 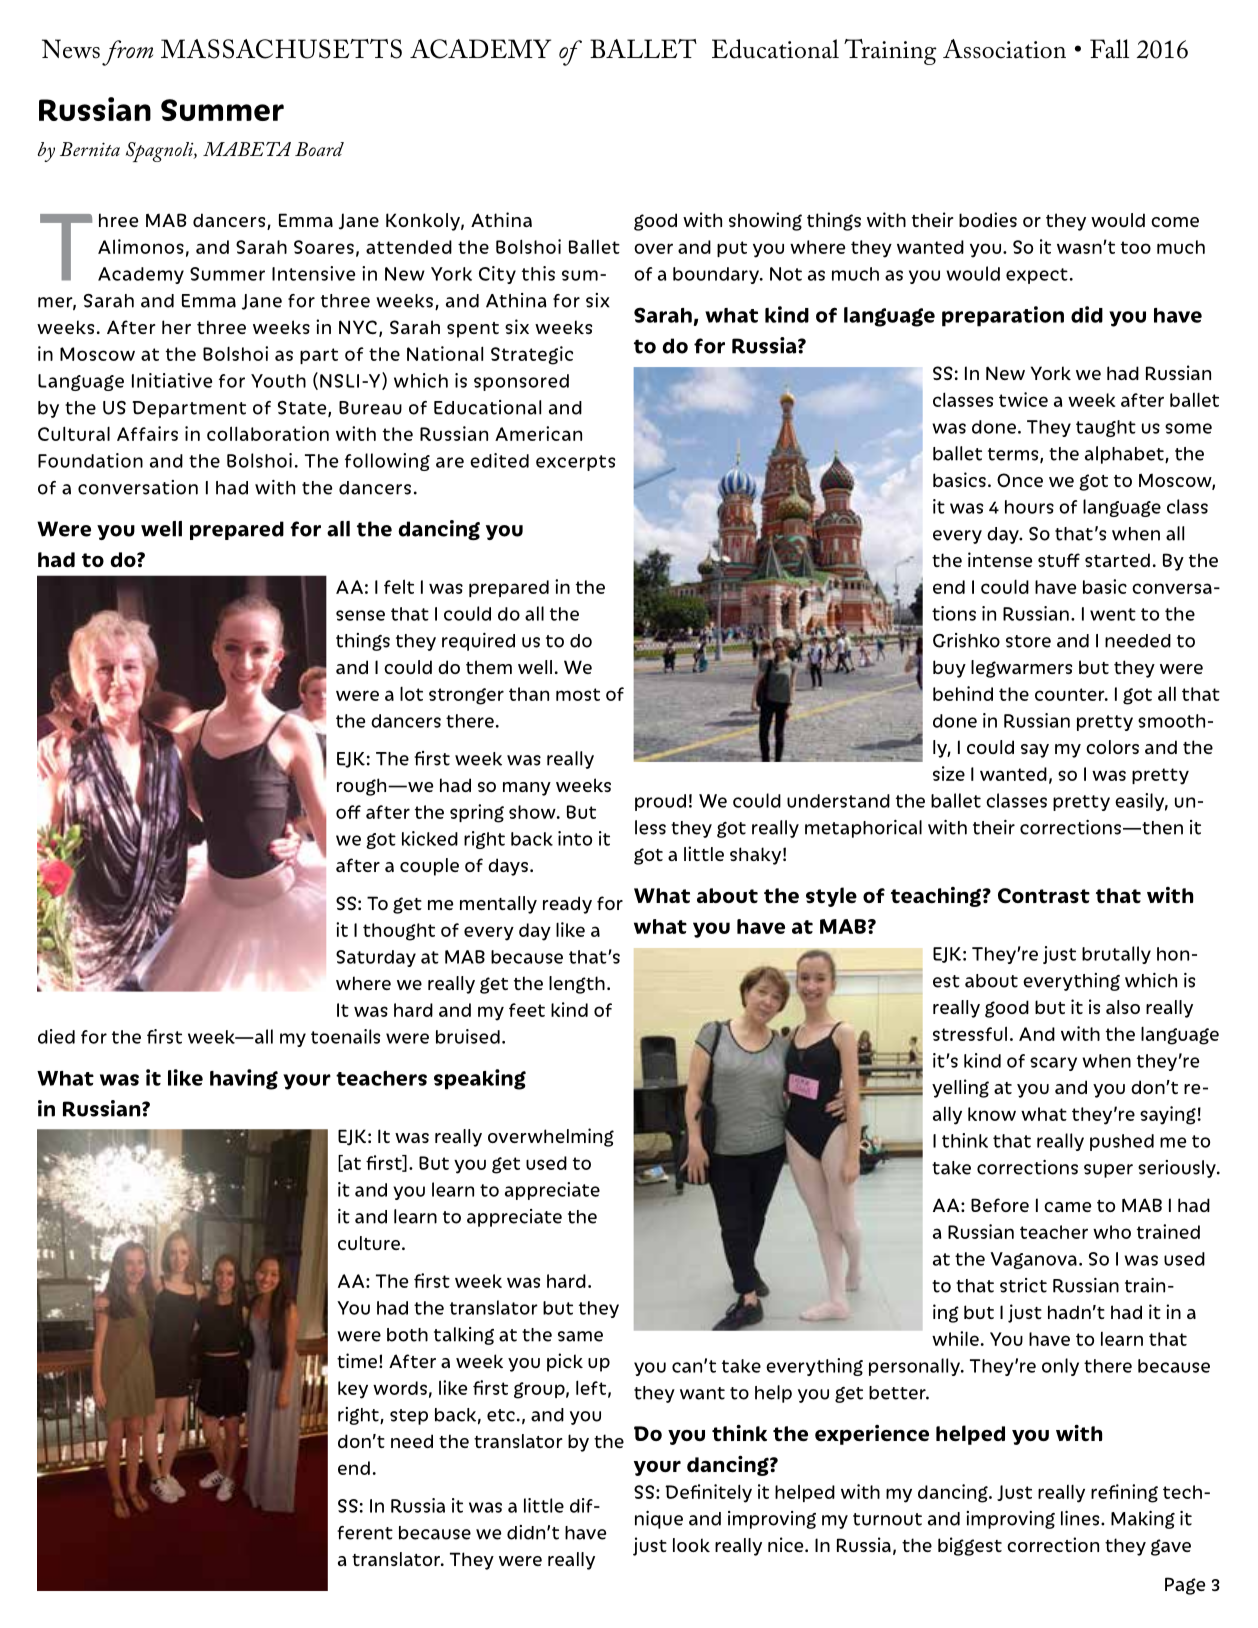 What do you see at coordinates (127, 53) in the screenshot?
I see `from` at bounding box center [127, 53].
